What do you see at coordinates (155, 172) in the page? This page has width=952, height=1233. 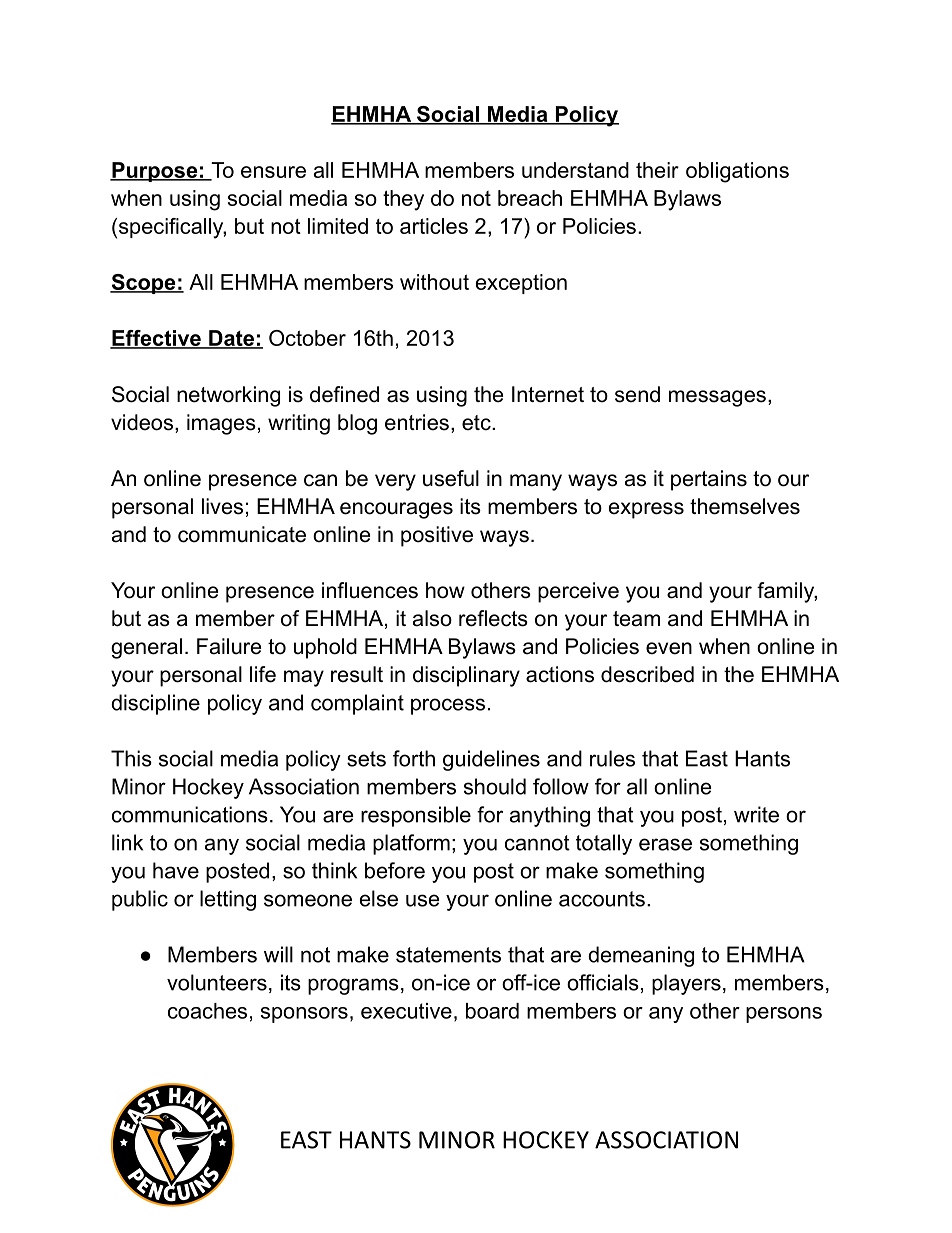 I see `Purpose` at bounding box center [155, 172].
